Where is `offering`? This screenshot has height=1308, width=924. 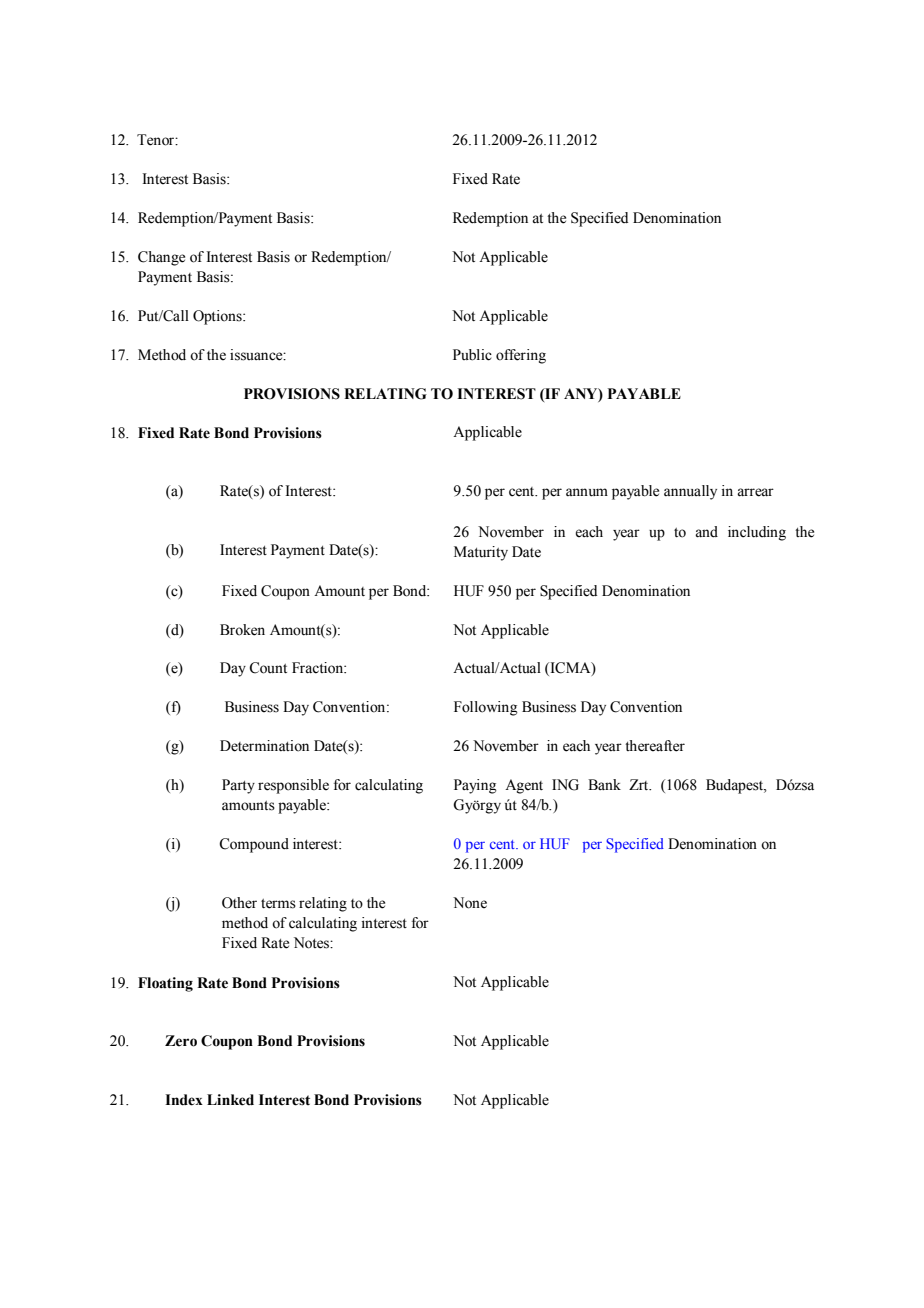
offering is located at coordinates (521, 356).
